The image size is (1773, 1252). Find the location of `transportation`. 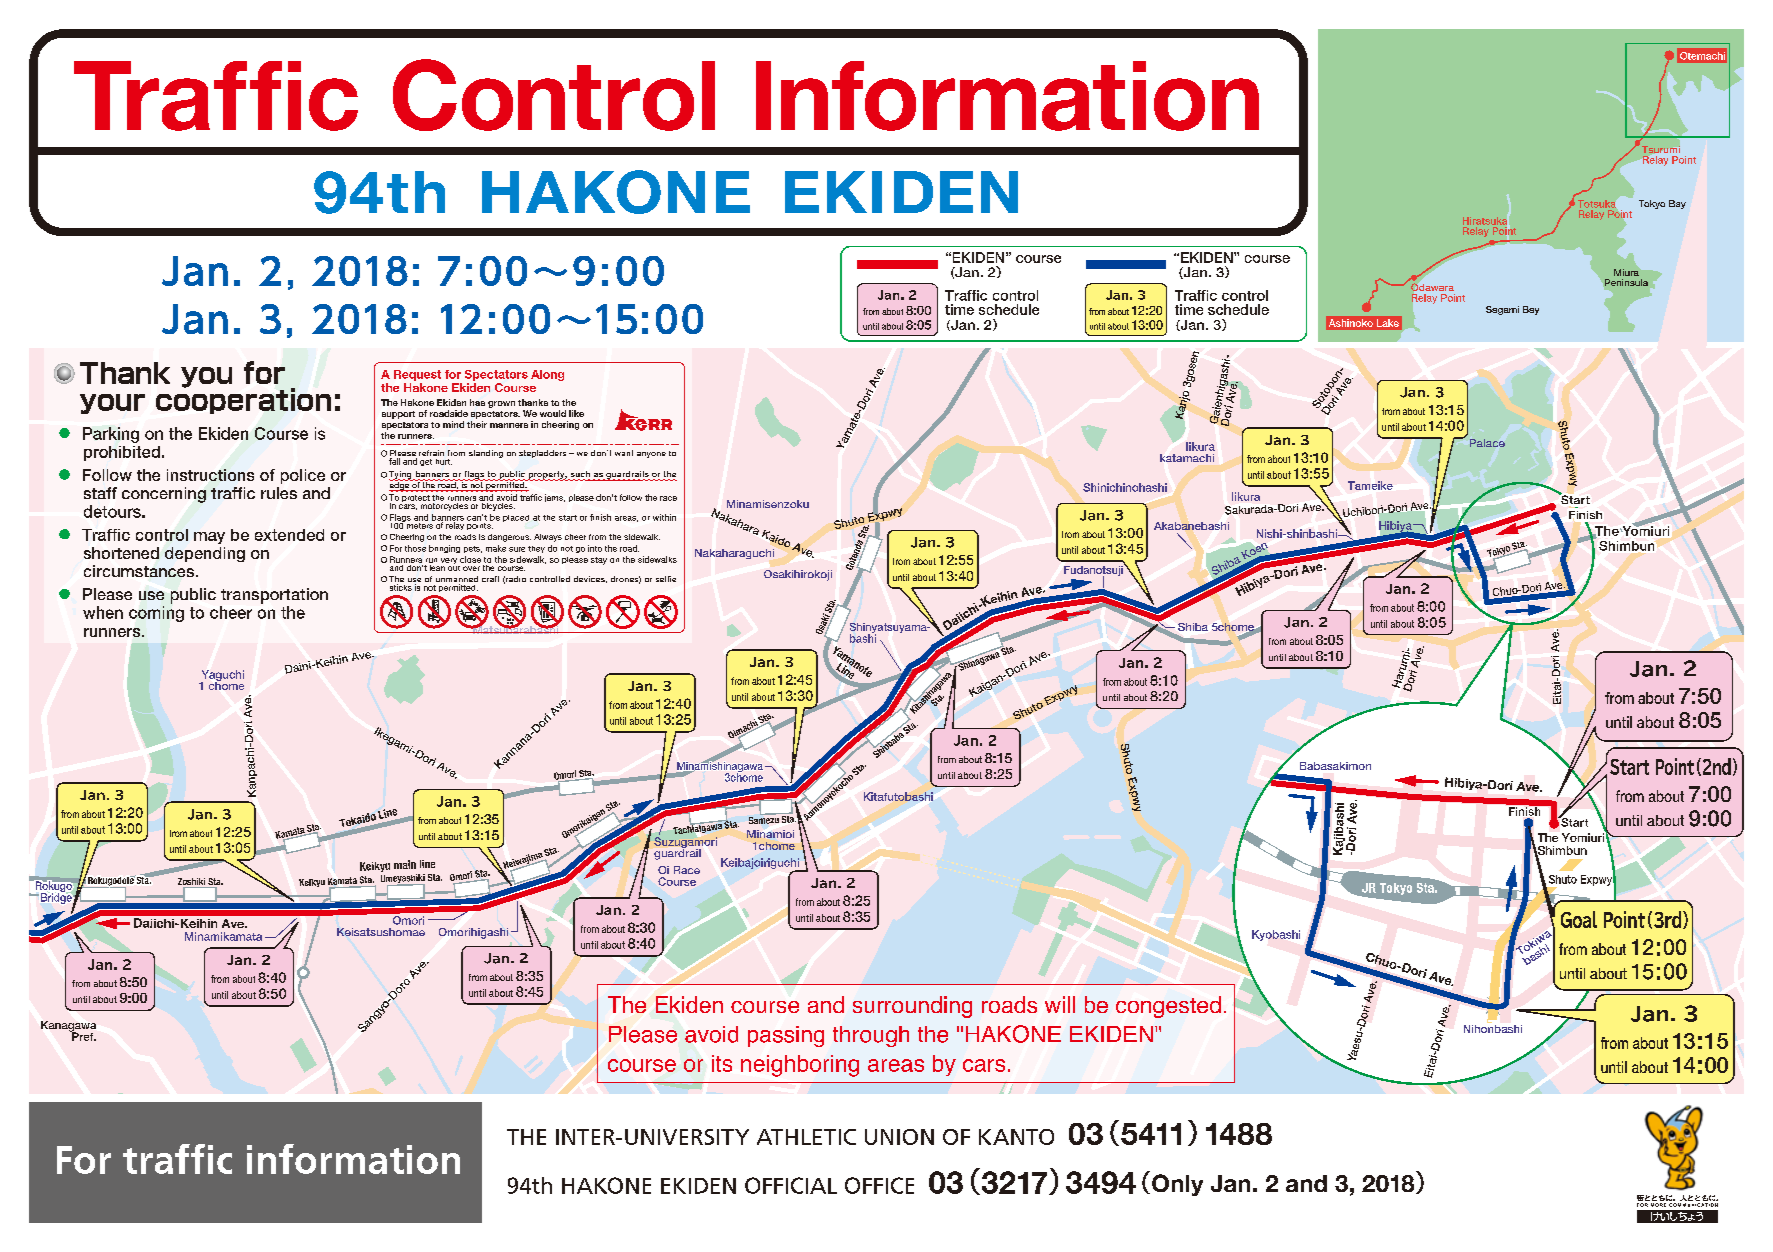

transportation is located at coordinates (274, 596).
